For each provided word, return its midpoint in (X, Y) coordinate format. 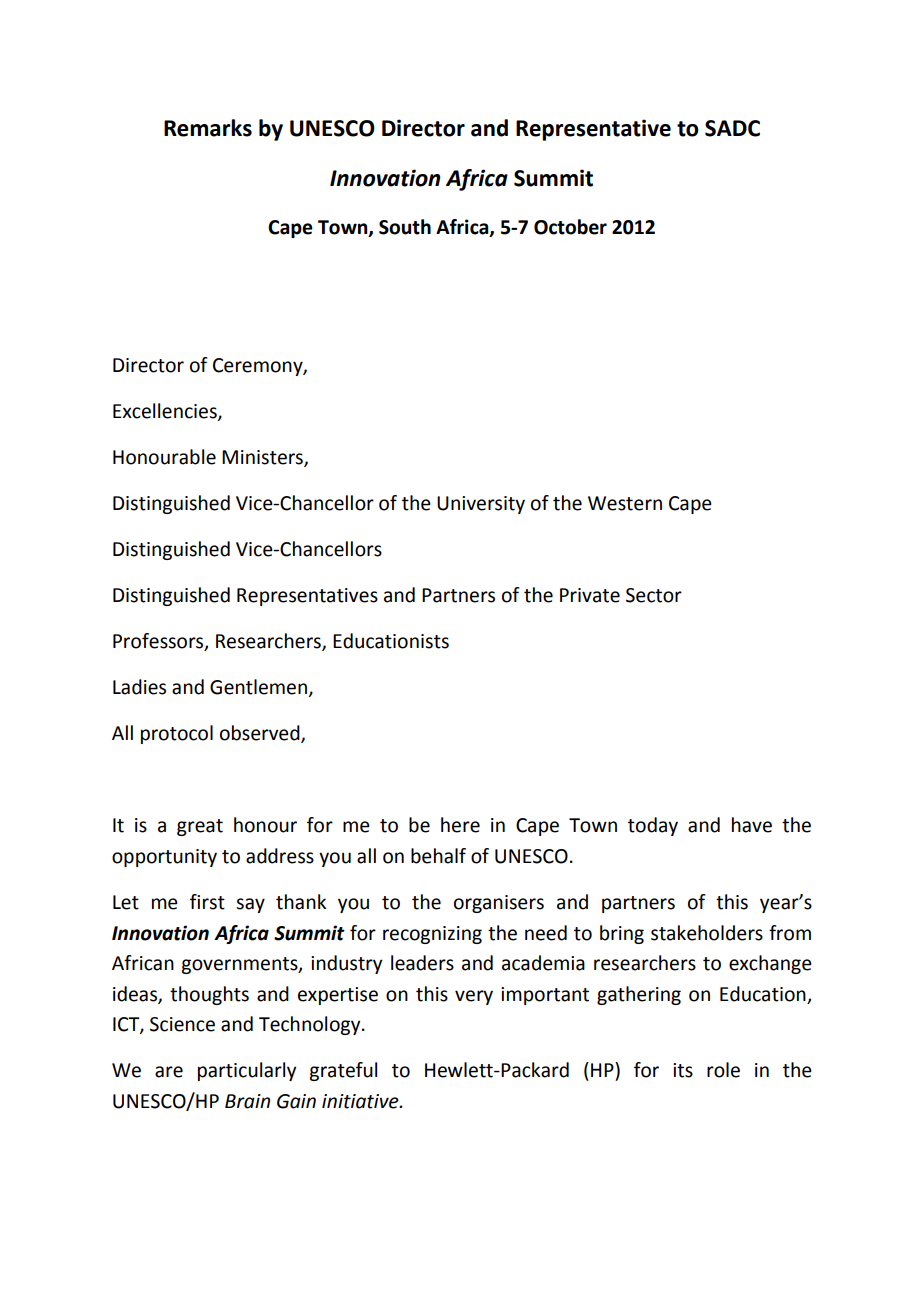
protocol (177, 734)
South (405, 227)
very (474, 997)
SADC (732, 128)
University (481, 505)
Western (625, 503)
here (460, 825)
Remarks (208, 128)
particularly (247, 1071)
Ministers (263, 458)
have (752, 825)
